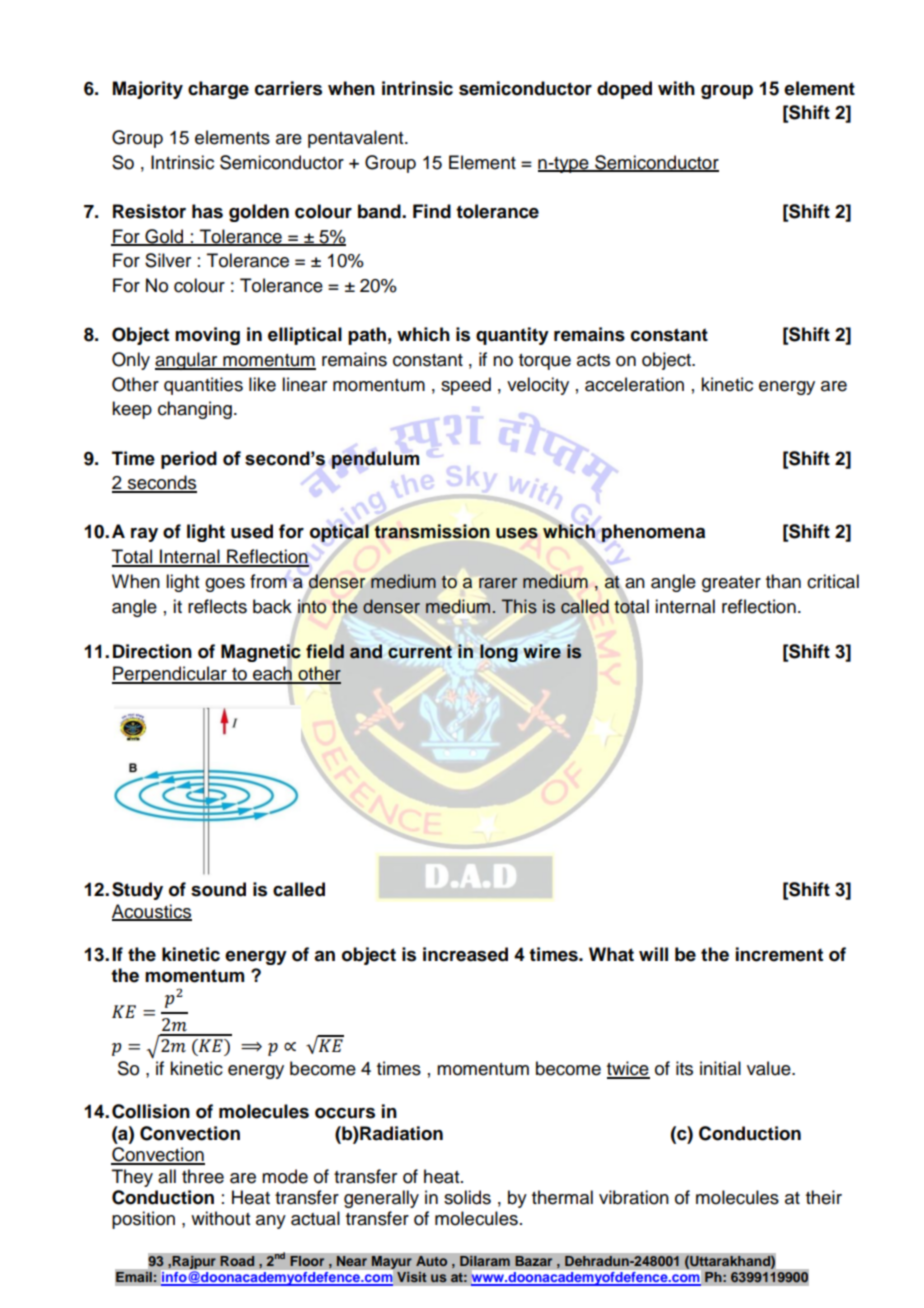  What do you see at coordinates (218, 90) in the screenshot?
I see `charge` at bounding box center [218, 90].
